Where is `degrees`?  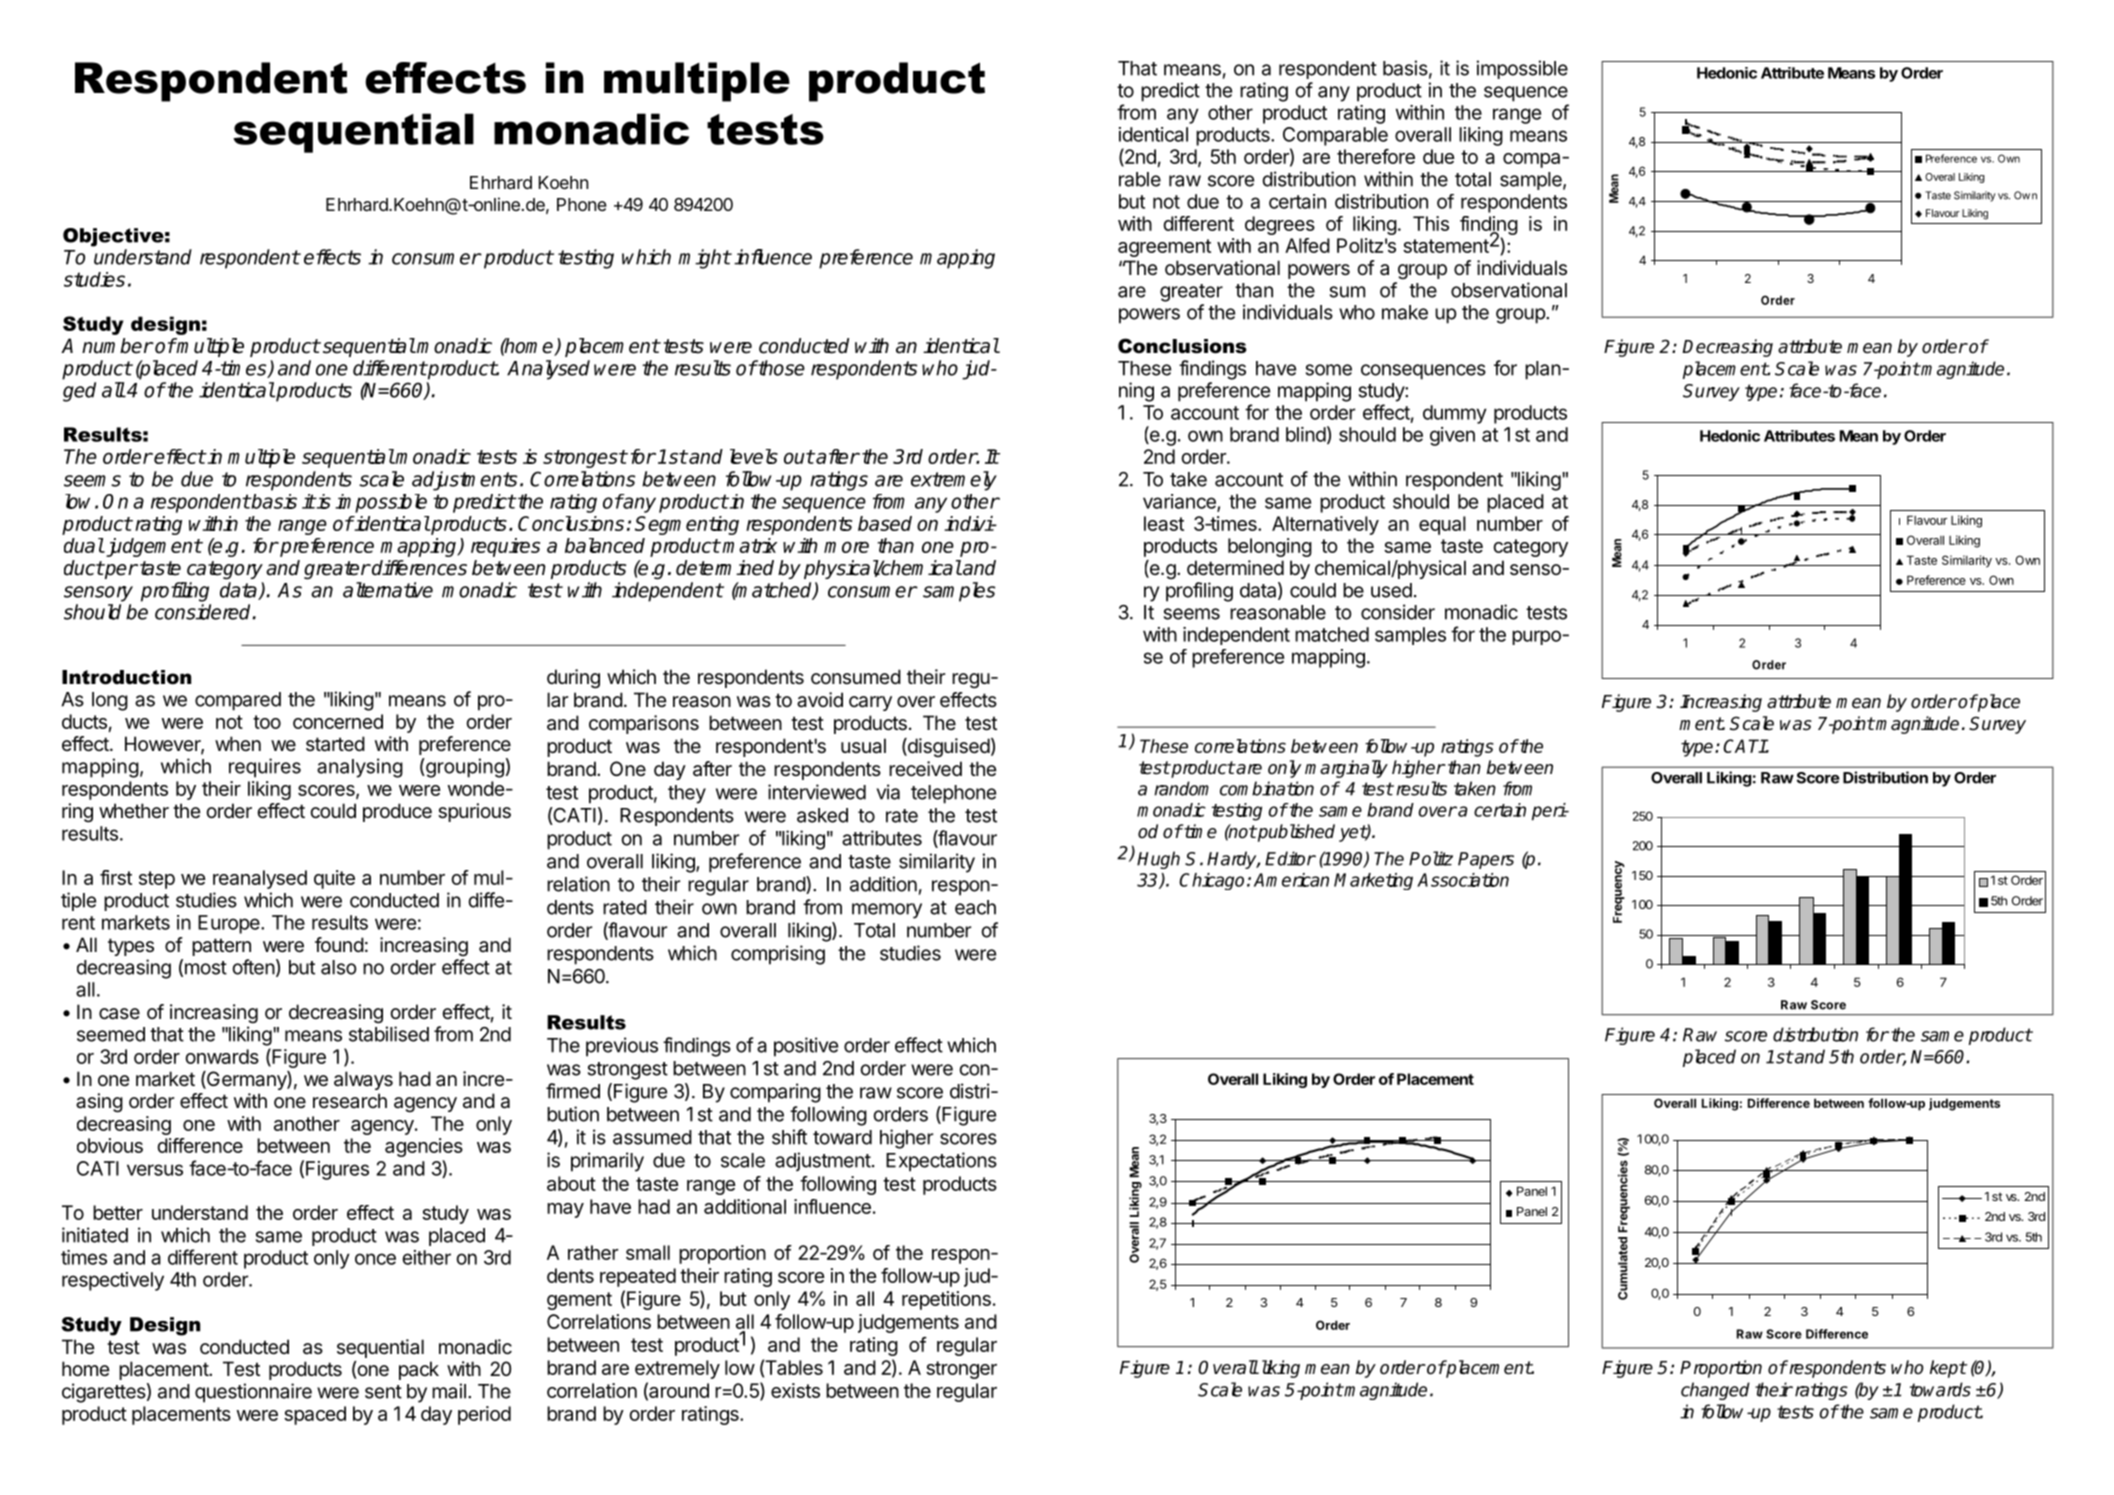
degrees is located at coordinates (1280, 225).
